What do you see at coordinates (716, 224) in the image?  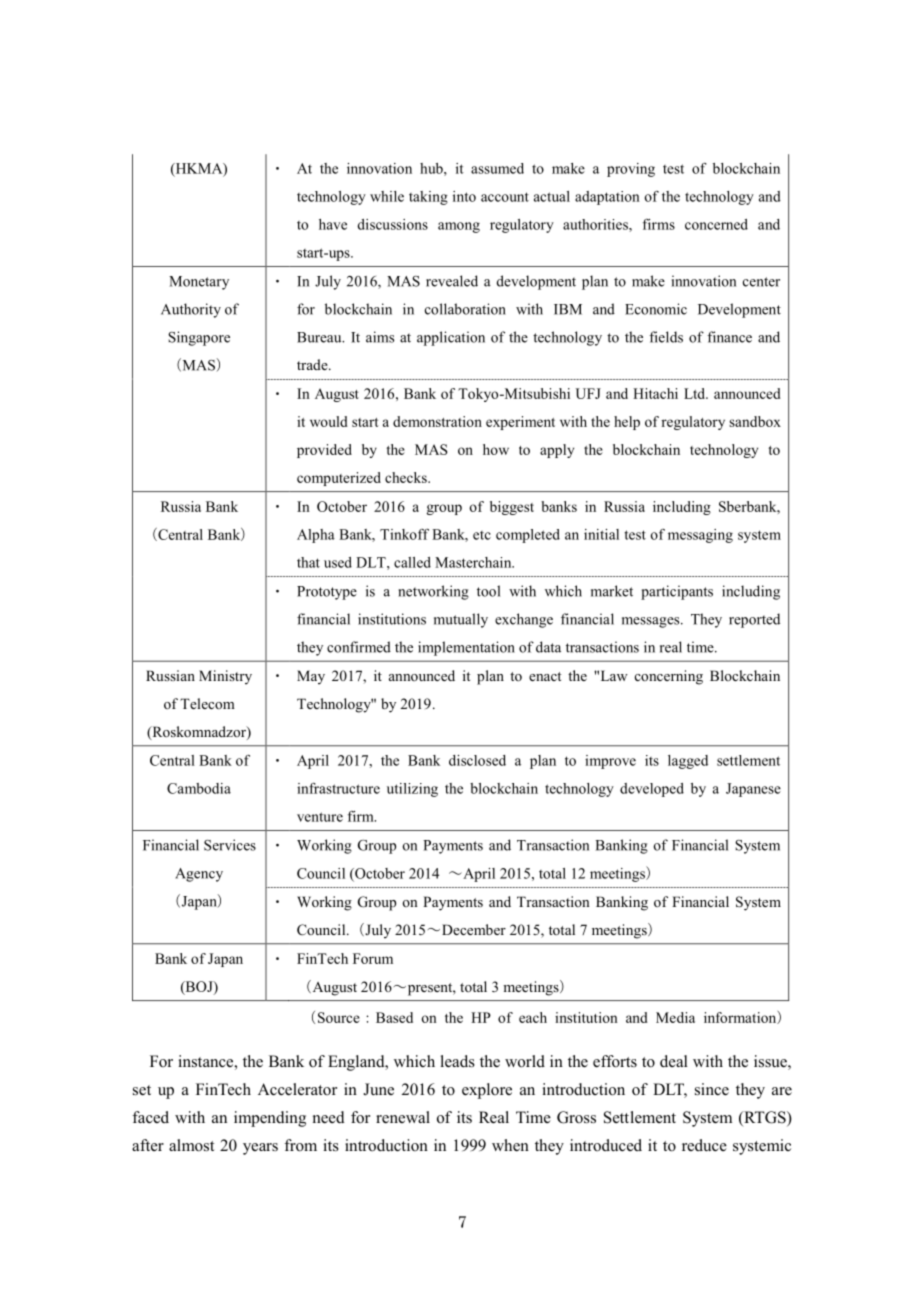 I see `concerned` at bounding box center [716, 224].
